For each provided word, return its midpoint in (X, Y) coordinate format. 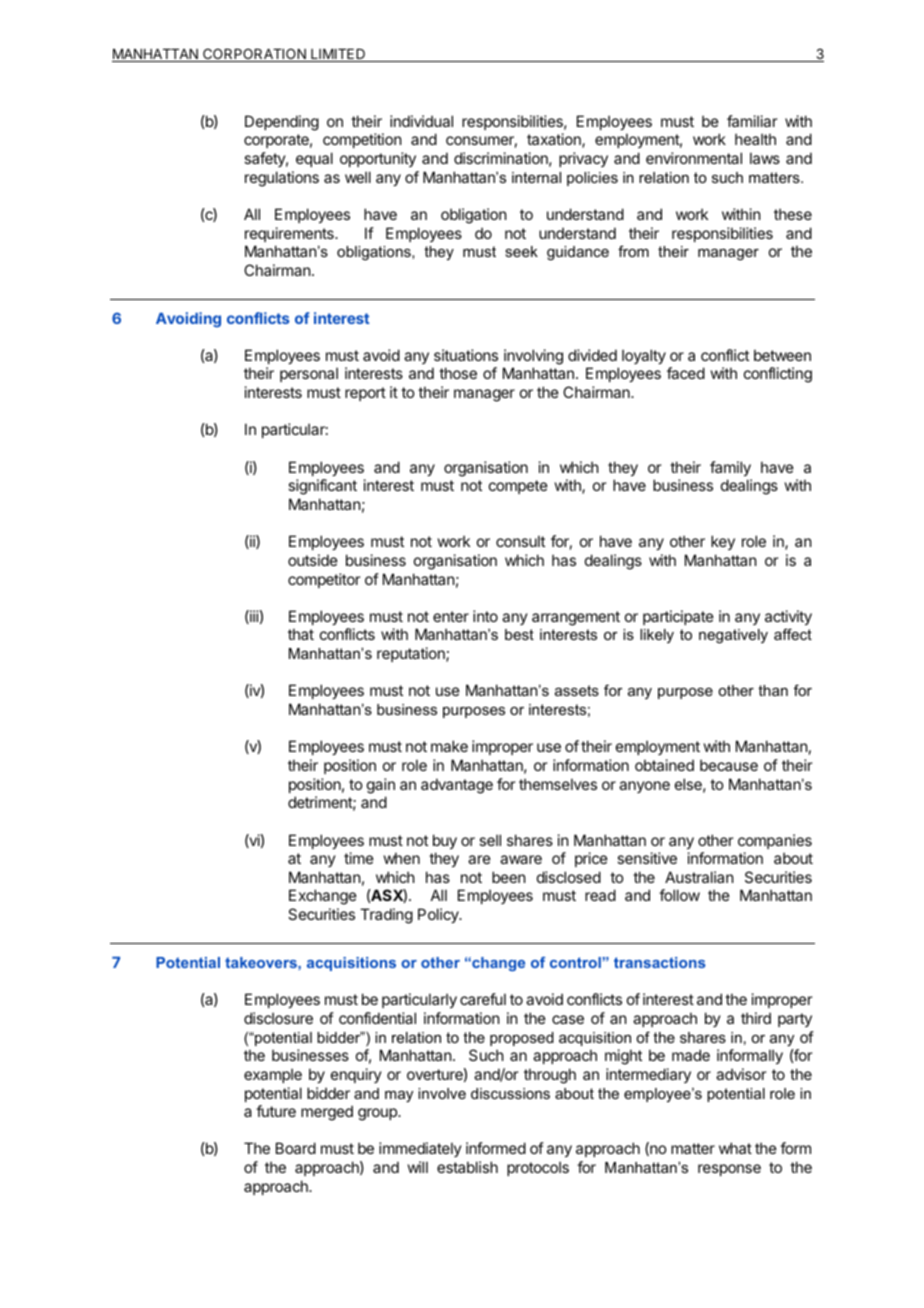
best (519, 634)
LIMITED (338, 55)
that (301, 634)
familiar (752, 121)
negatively (733, 636)
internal (536, 177)
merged (327, 1113)
